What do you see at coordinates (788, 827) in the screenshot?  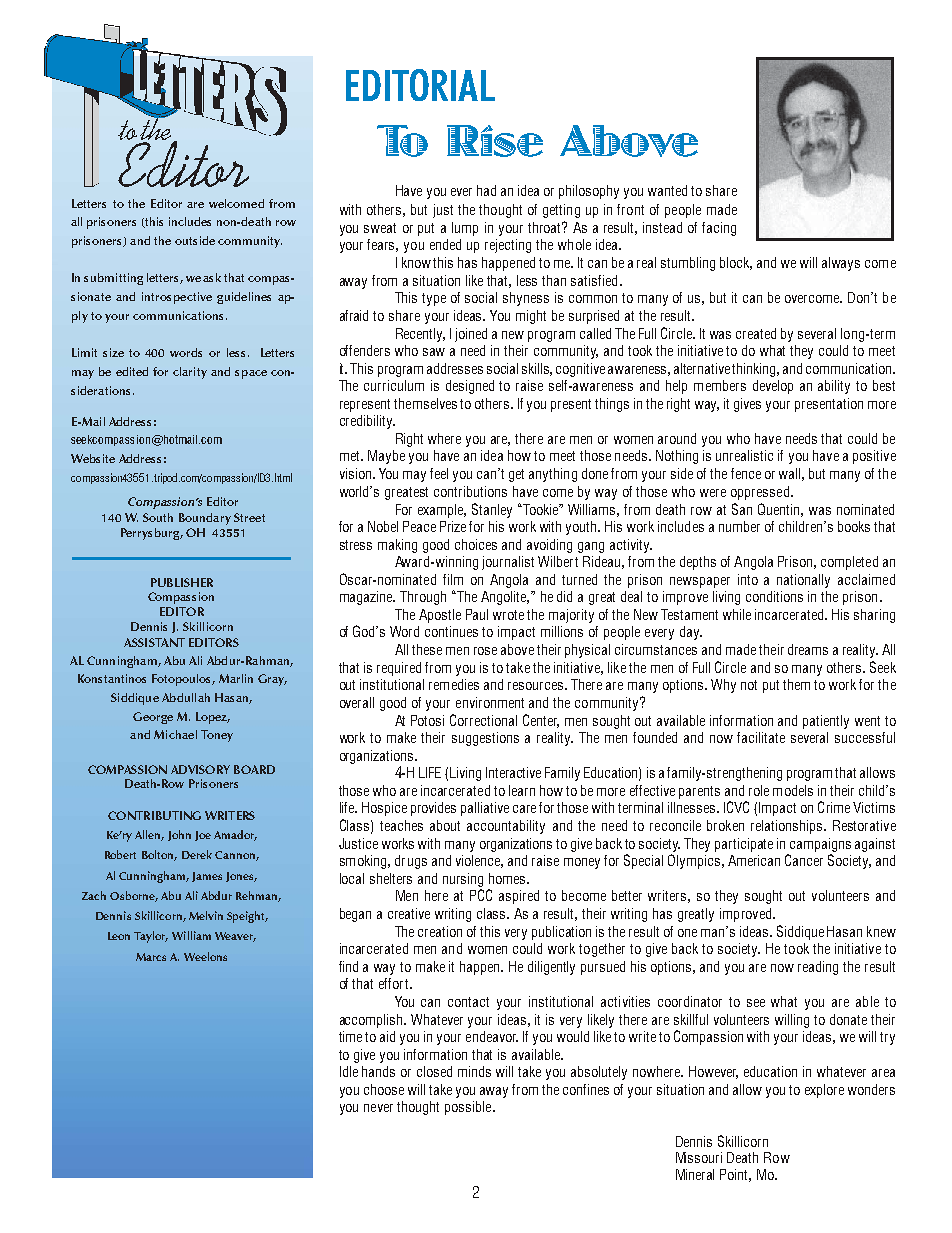 I see `relationships` at bounding box center [788, 827].
